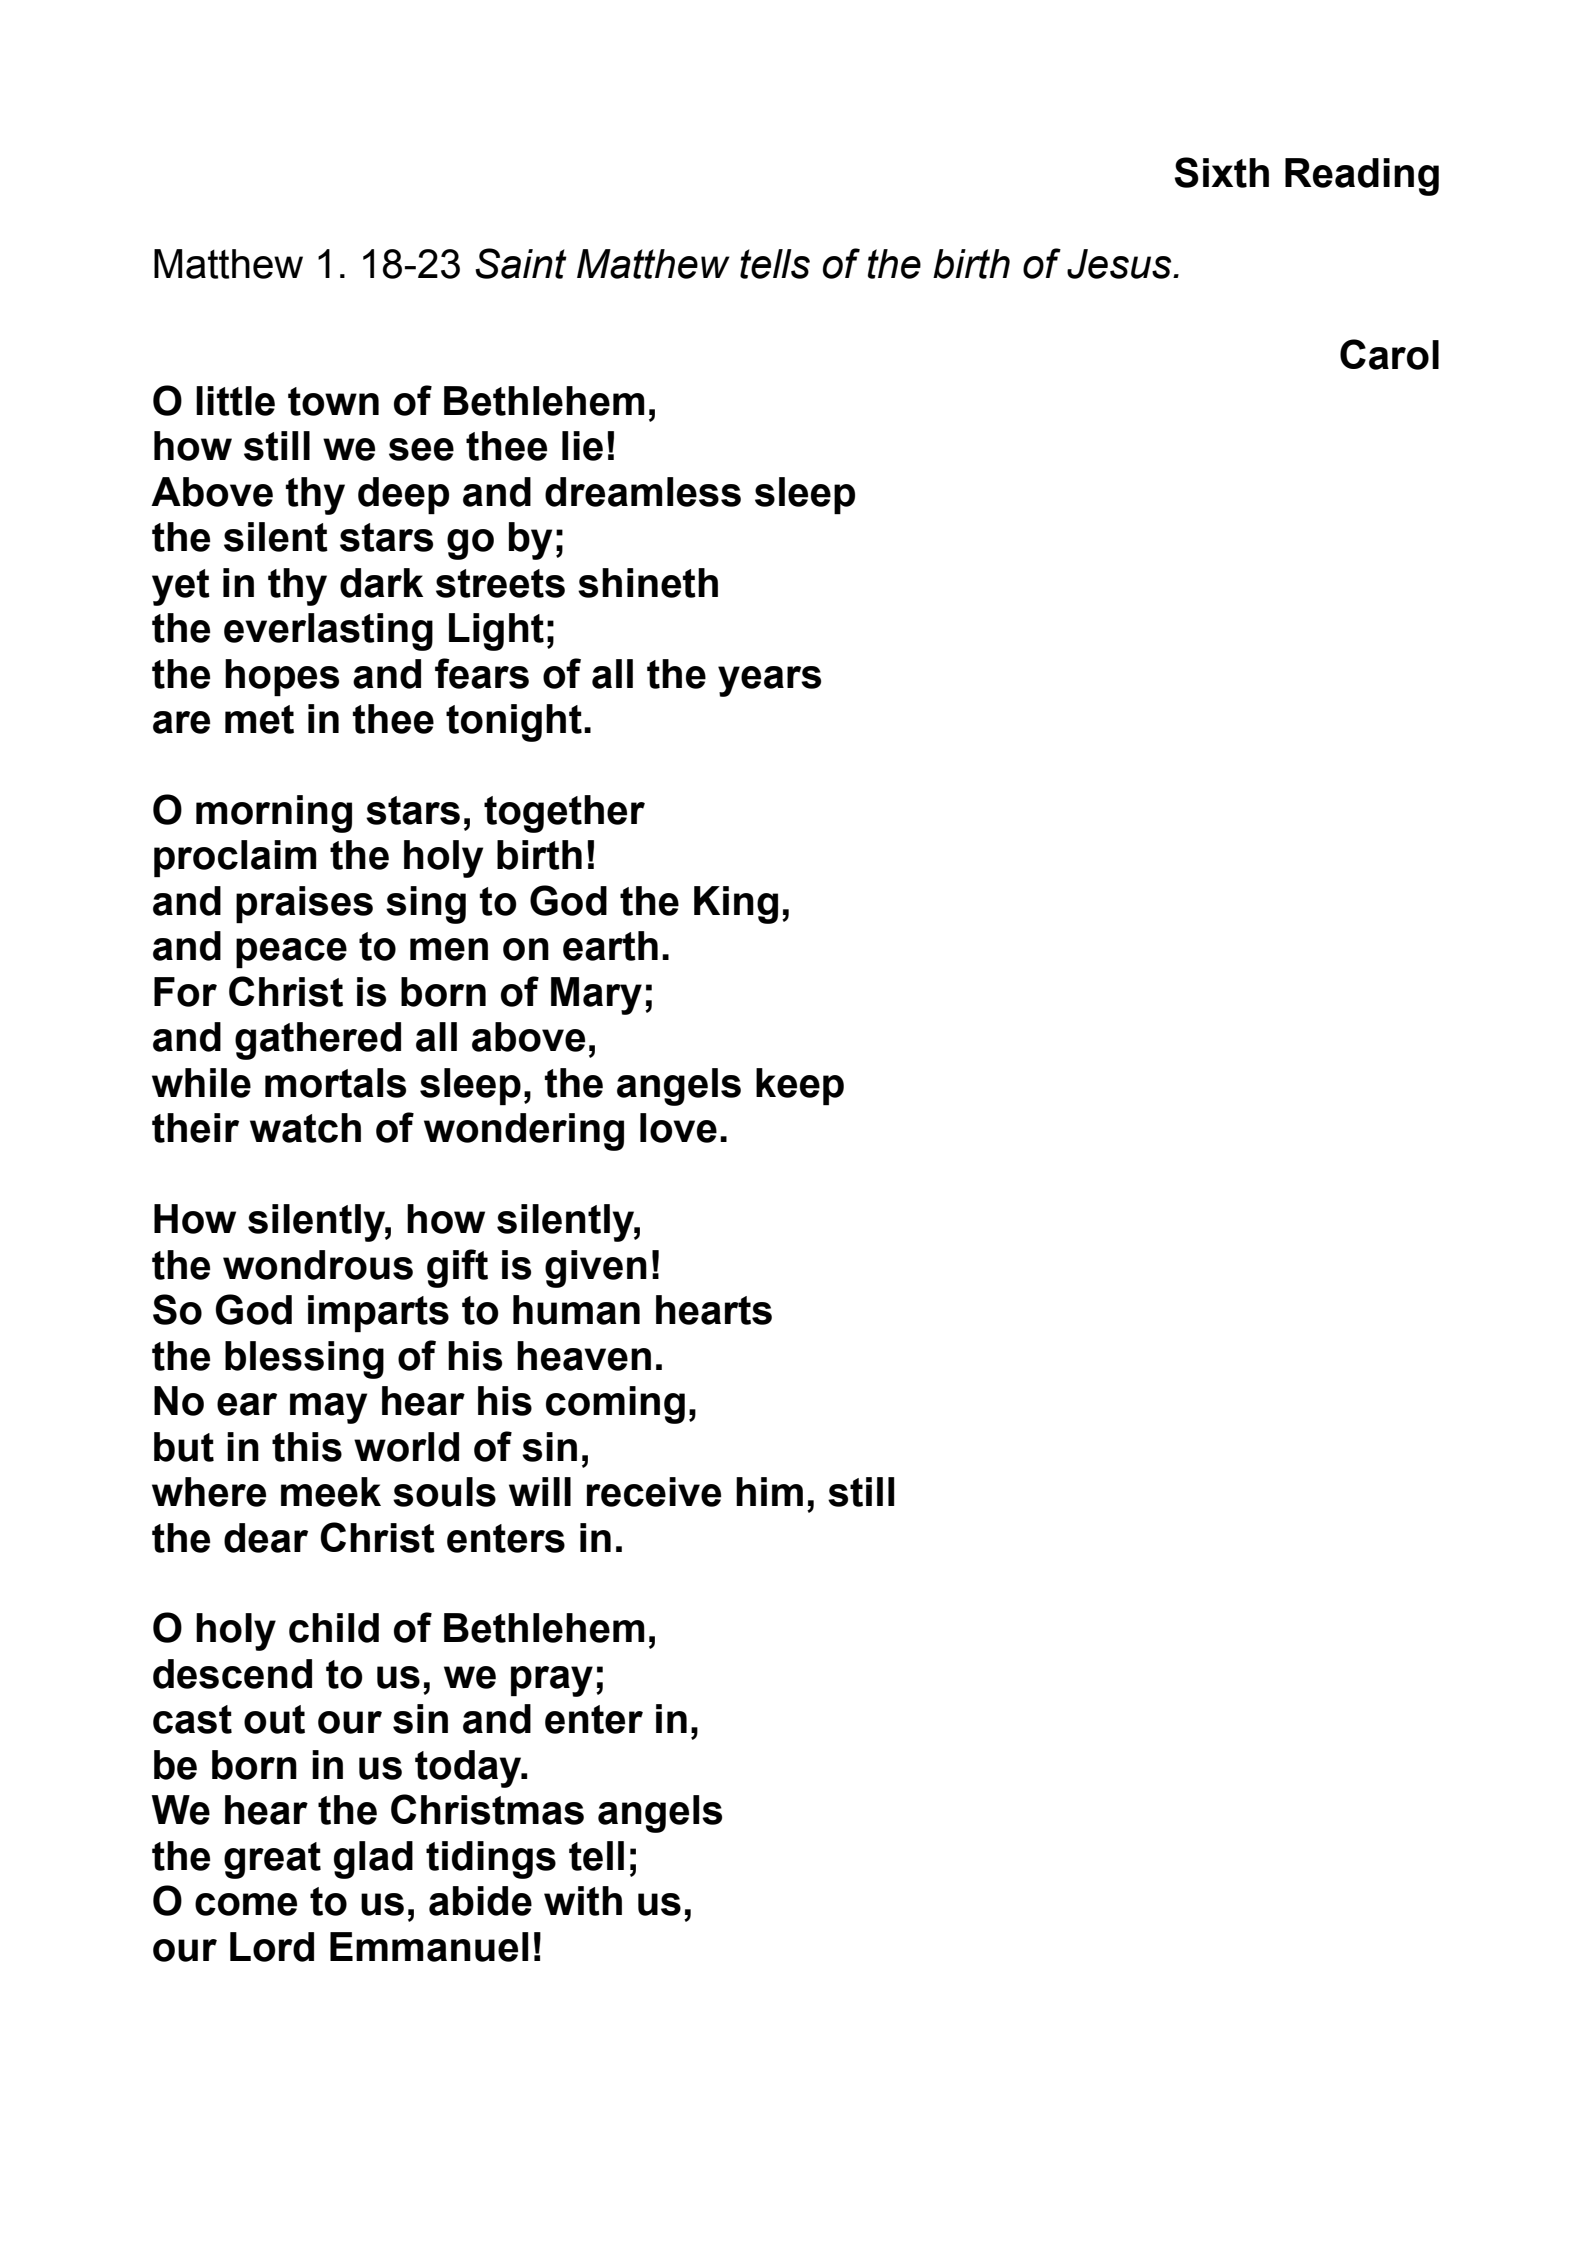 Image resolution: width=1593 pixels, height=2252 pixels. I want to click on Saint, so click(521, 263).
